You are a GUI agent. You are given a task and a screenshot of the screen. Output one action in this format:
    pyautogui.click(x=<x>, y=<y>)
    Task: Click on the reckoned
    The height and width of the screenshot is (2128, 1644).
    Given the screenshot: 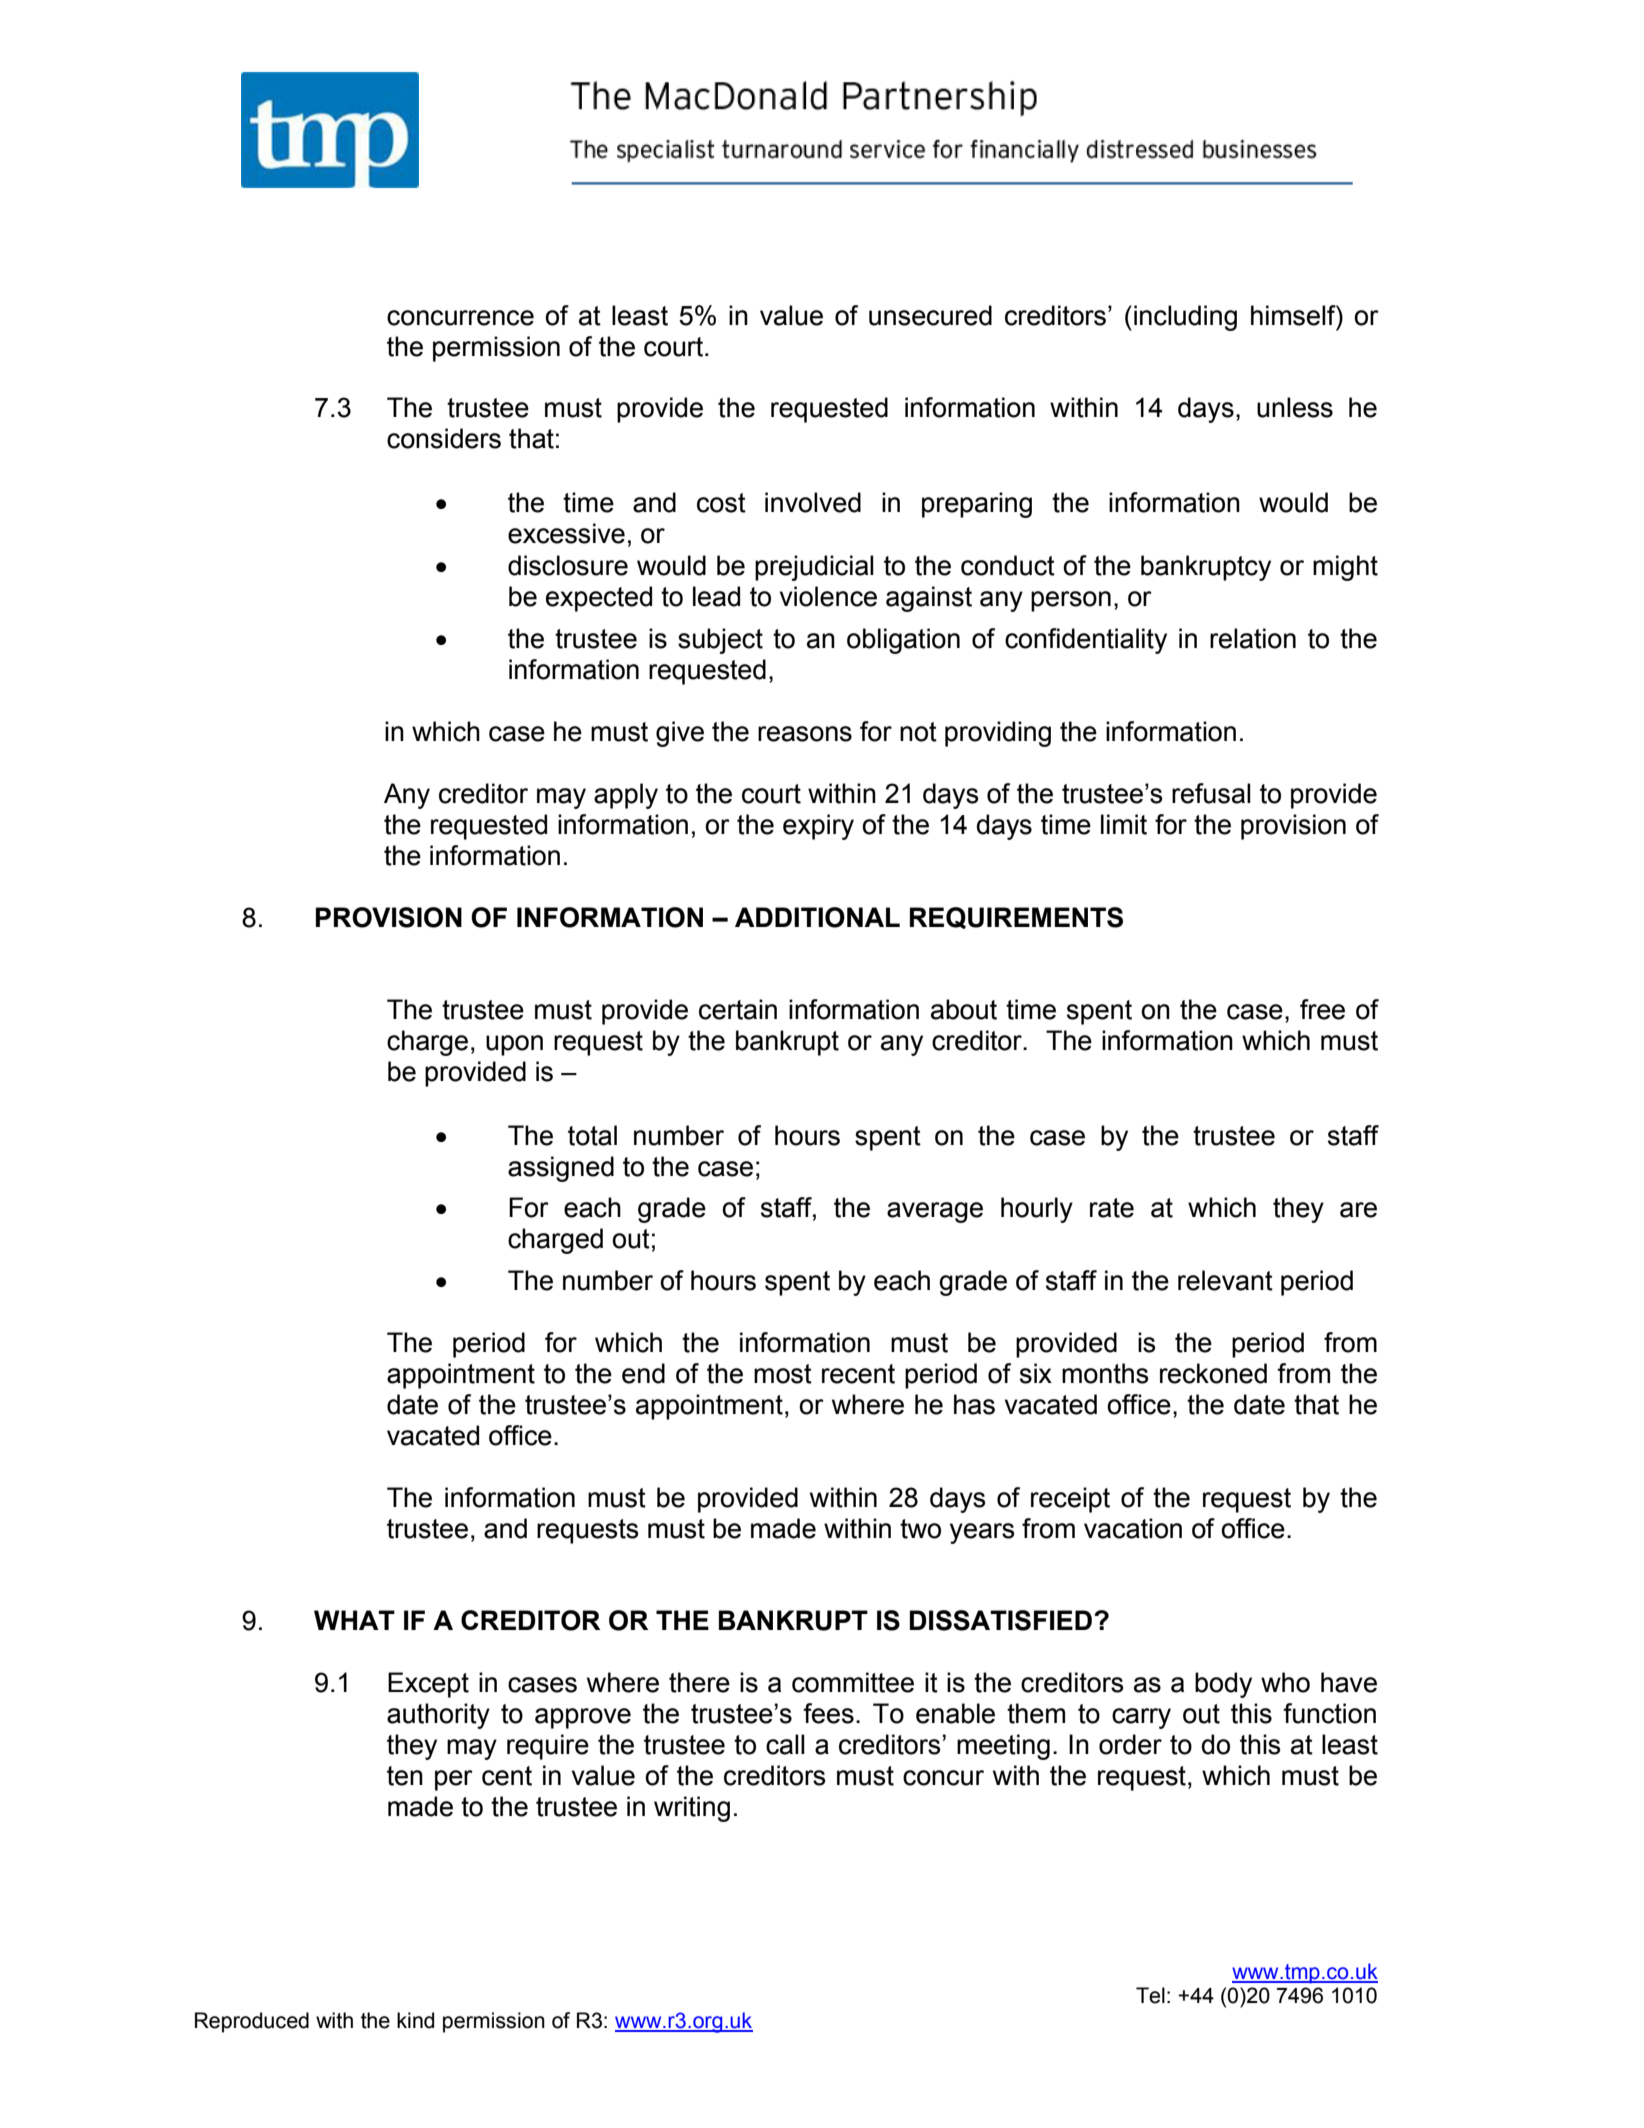 What is the action you would take?
    pyautogui.click(x=1213, y=1373)
